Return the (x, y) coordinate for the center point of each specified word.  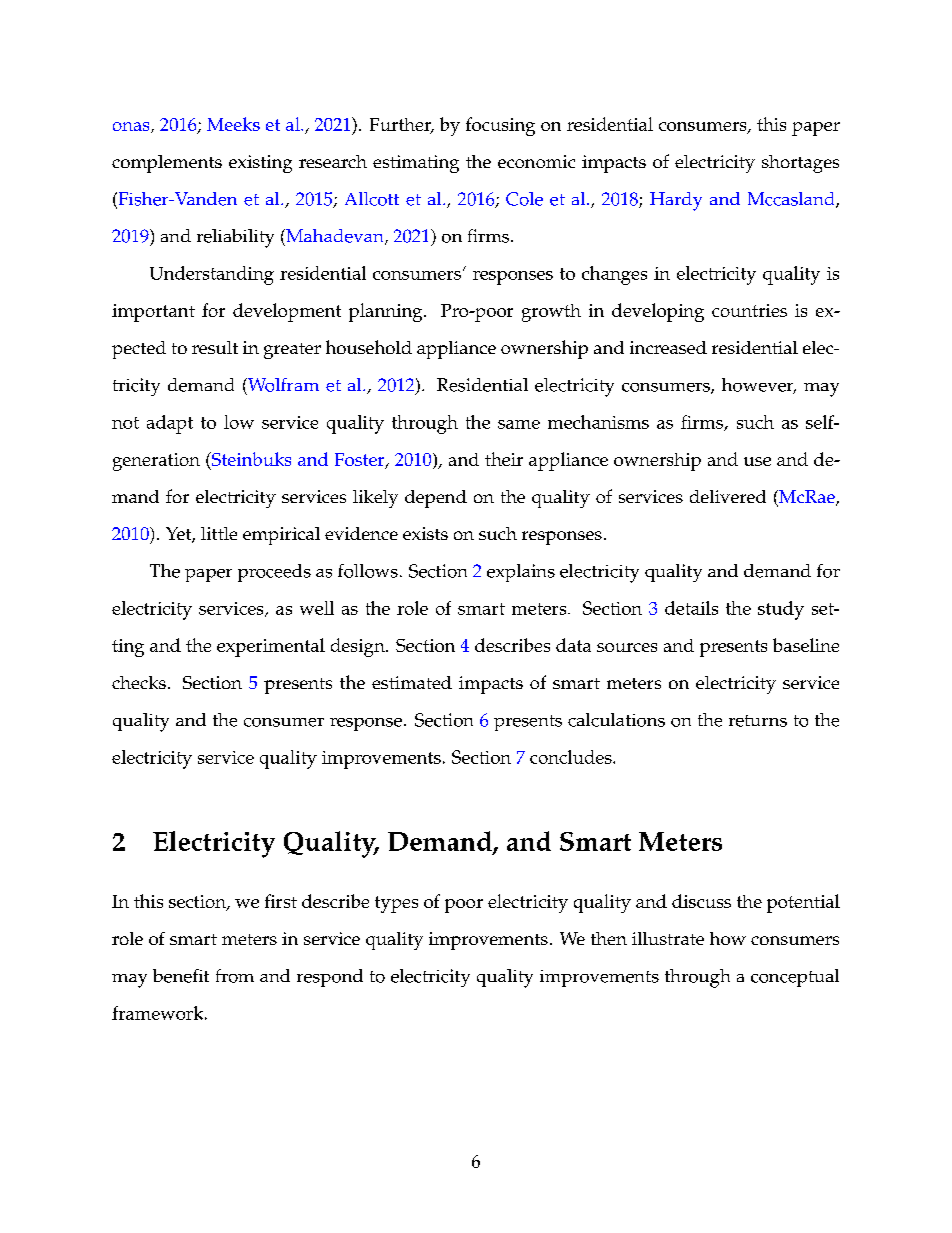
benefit (181, 976)
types (396, 904)
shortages (800, 164)
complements (167, 164)
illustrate (668, 938)
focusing (500, 126)
